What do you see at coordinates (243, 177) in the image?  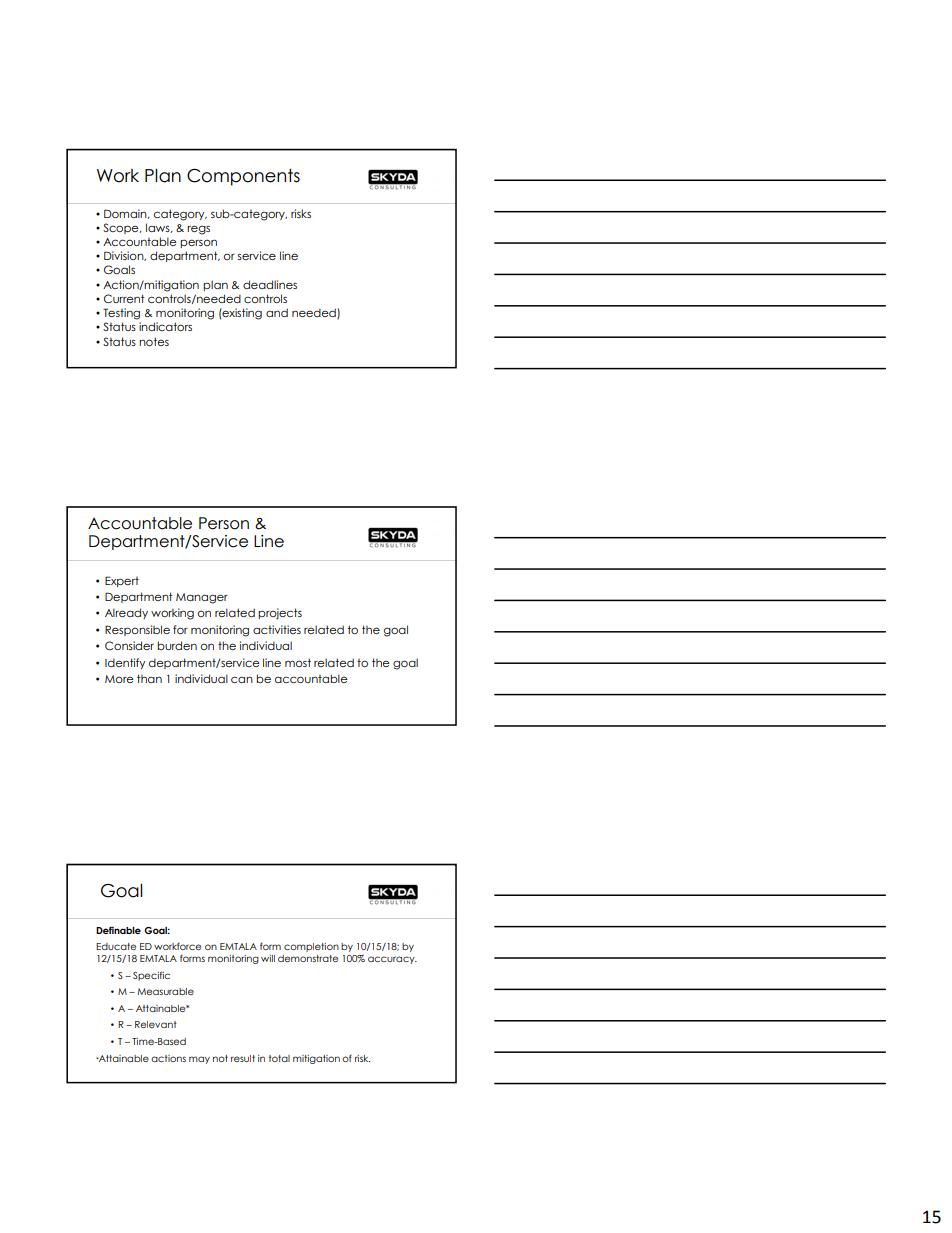 I see `Components` at bounding box center [243, 177].
